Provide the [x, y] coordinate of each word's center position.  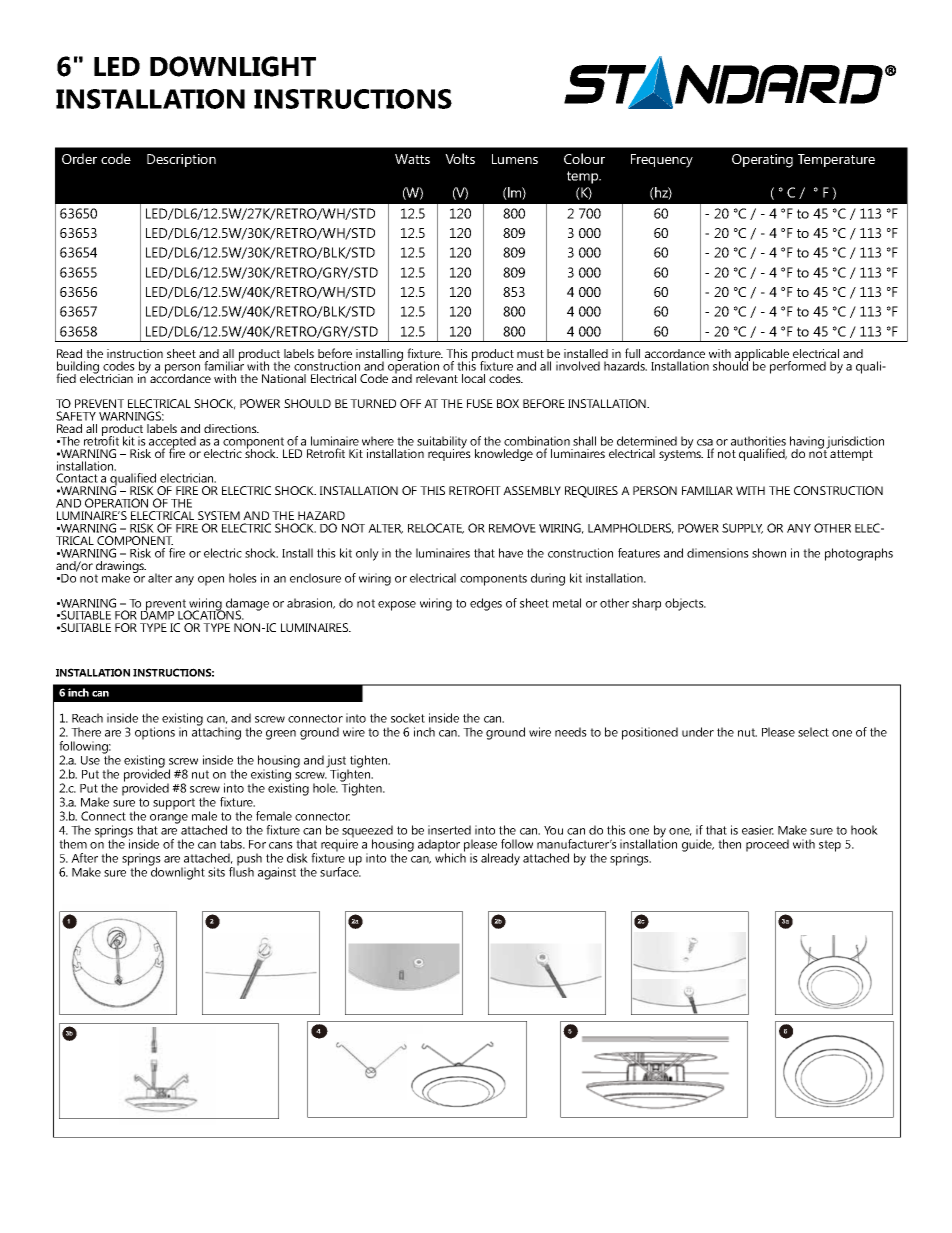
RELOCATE [436, 528]
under [698, 732]
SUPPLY [742, 528]
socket [408, 718]
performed [798, 367]
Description [181, 160]
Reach [87, 718]
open [211, 581]
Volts [460, 158]
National [284, 378]
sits [216, 872]
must [530, 354]
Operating [762, 161]
